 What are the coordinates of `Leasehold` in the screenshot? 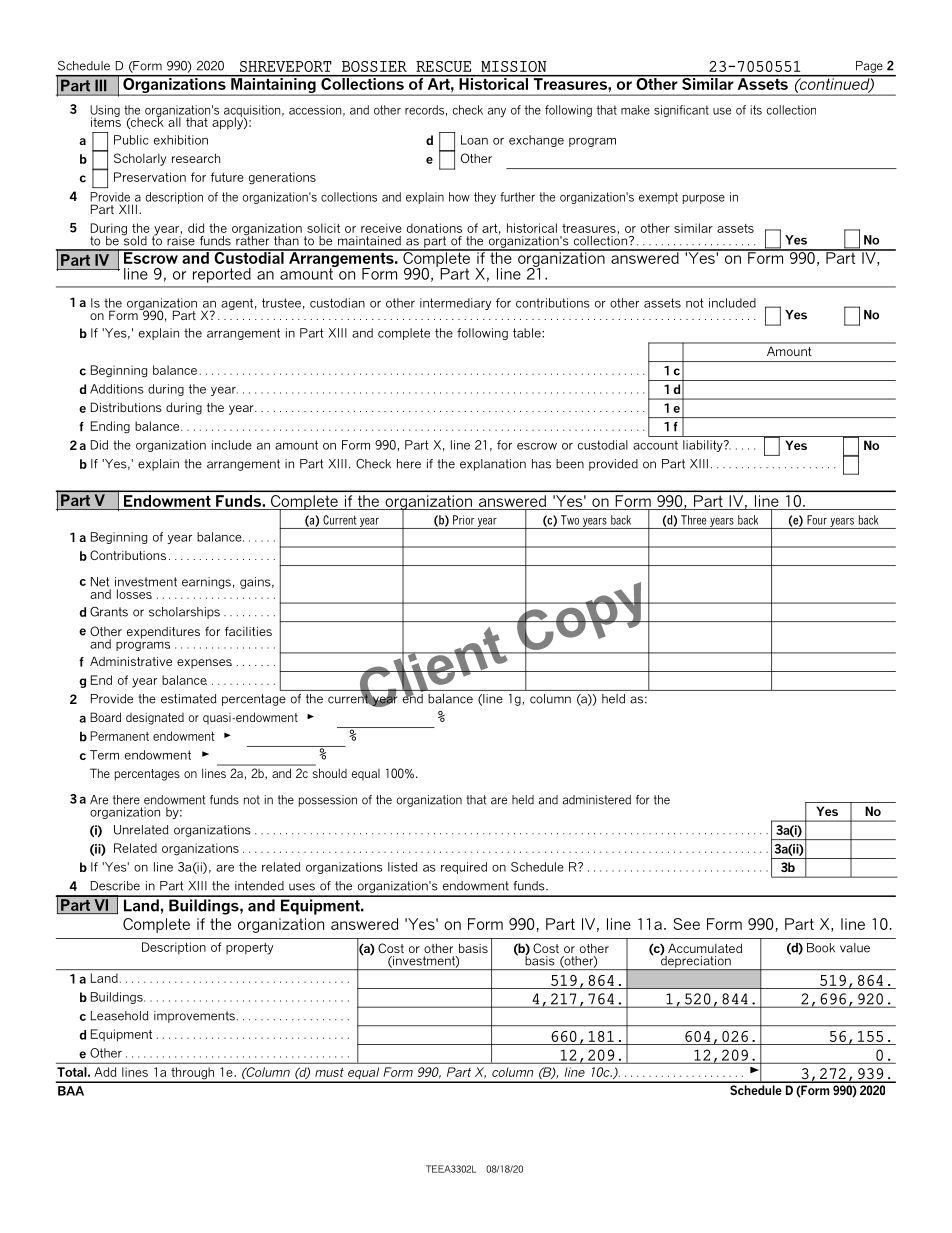 It's located at (119, 1016).
